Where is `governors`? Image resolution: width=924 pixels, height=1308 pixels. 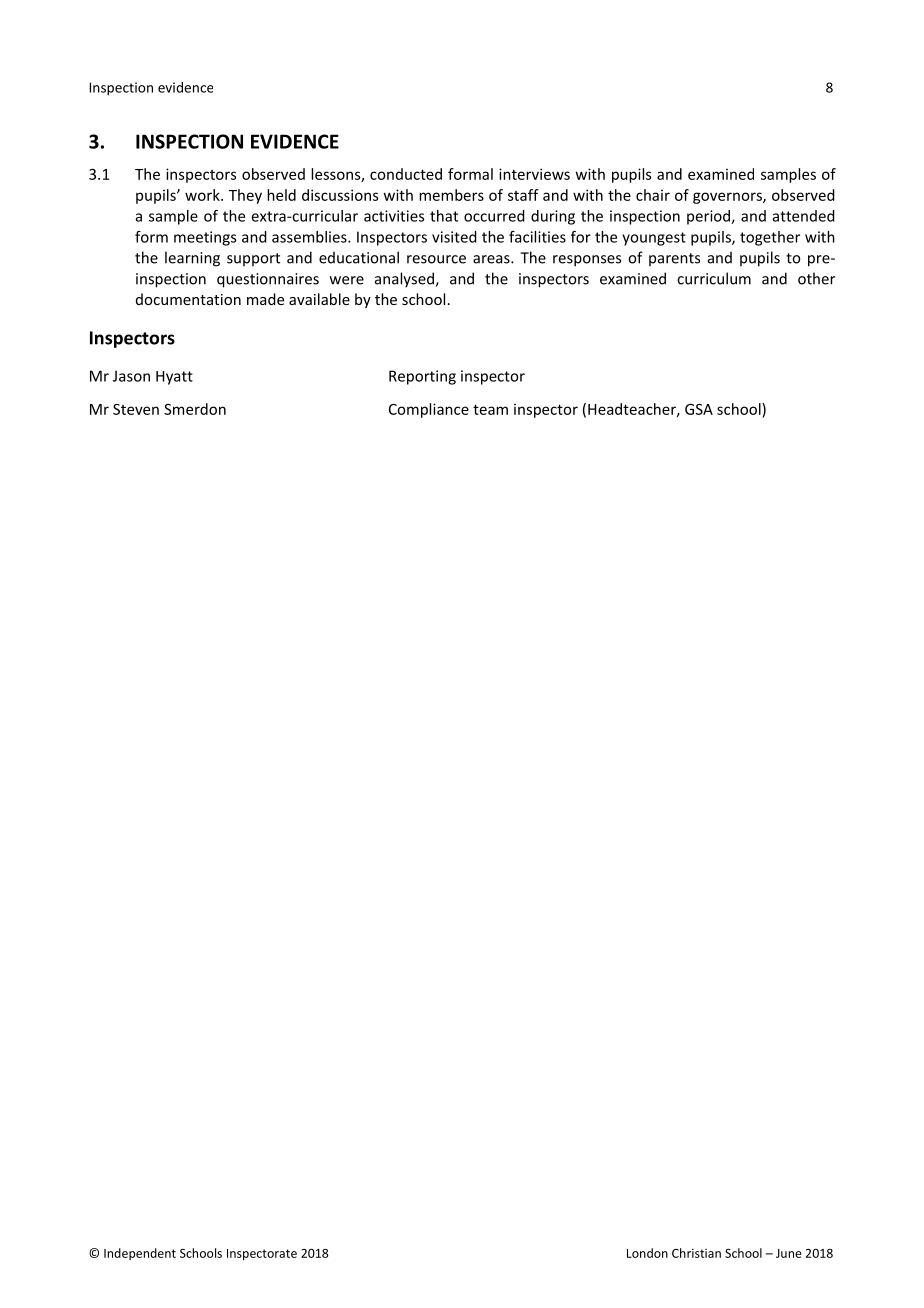
governors is located at coordinates (728, 198).
